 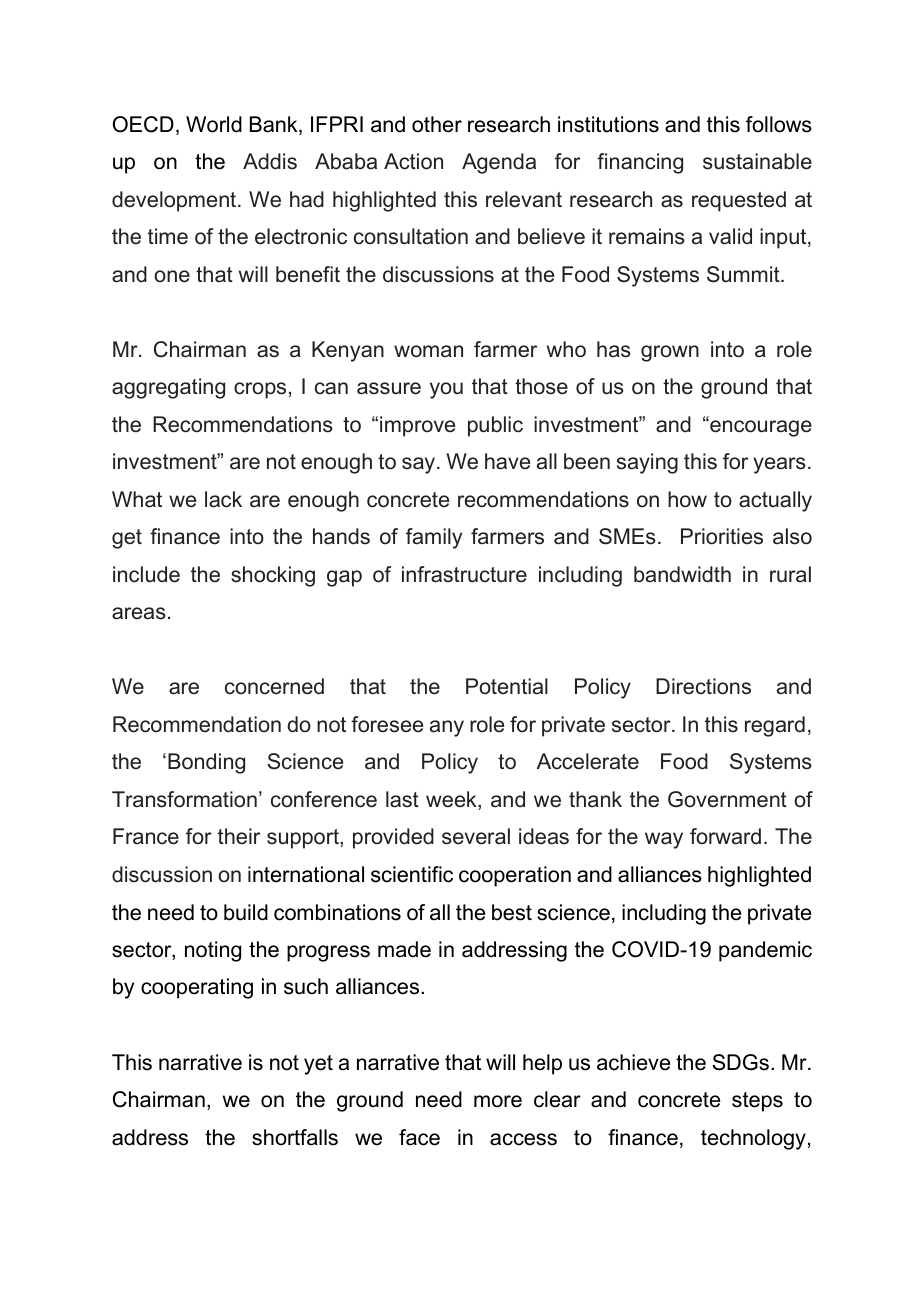 What do you see at coordinates (760, 428) in the screenshot?
I see `encourage` at bounding box center [760, 428].
